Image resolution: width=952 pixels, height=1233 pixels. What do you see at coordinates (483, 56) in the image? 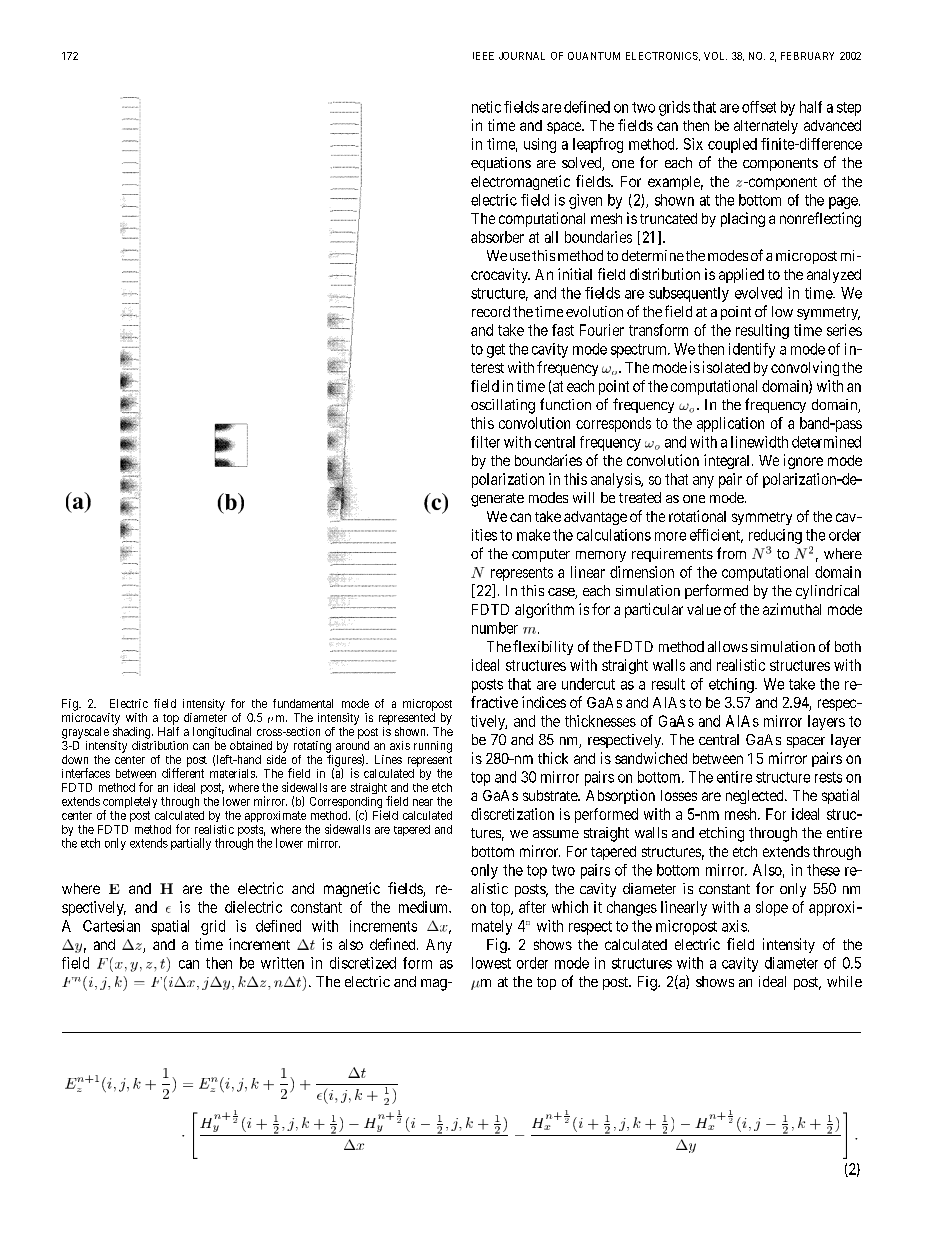
I see `IEEE` at bounding box center [483, 56].
